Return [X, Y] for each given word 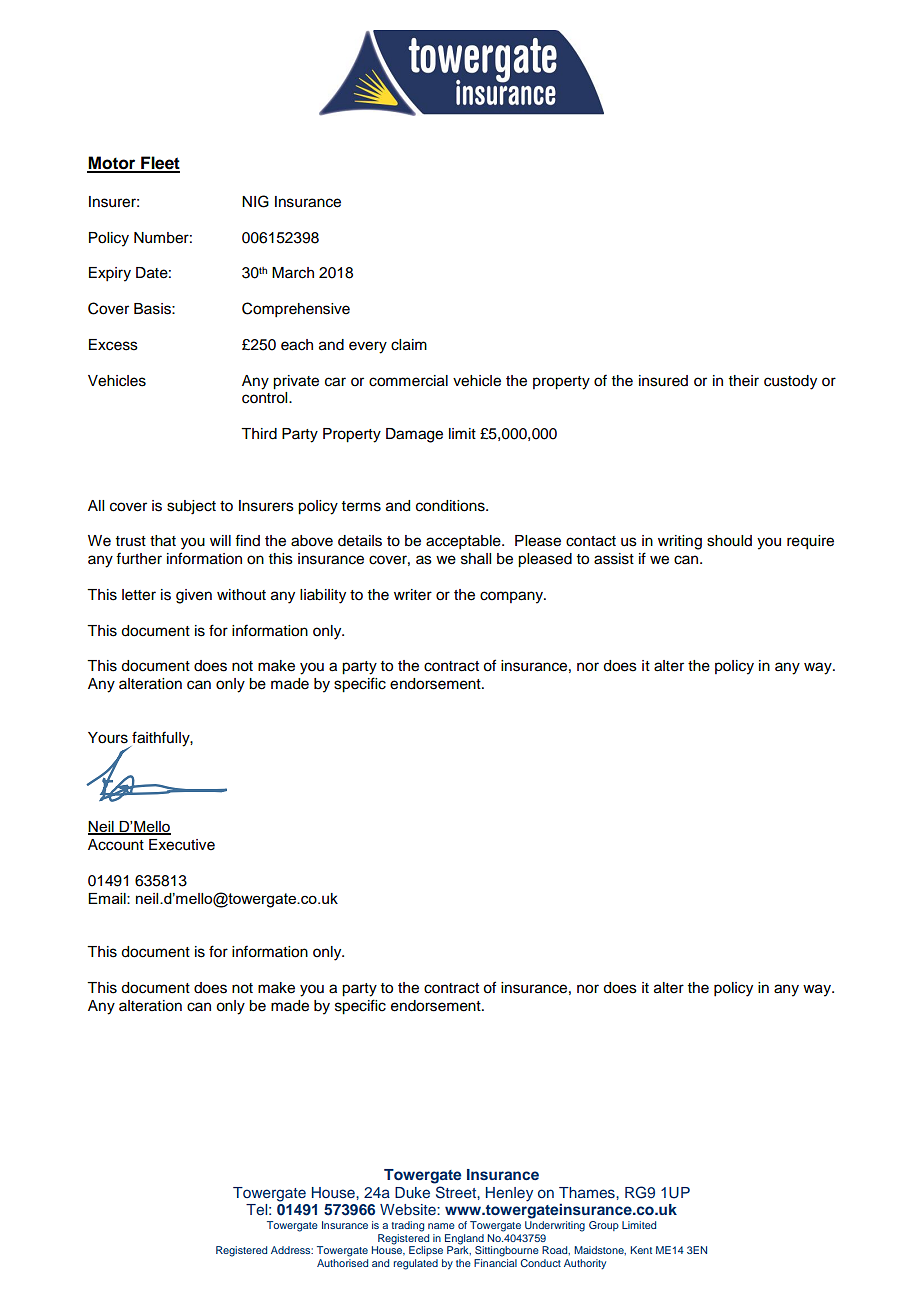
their [744, 381]
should [729, 541]
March [293, 273]
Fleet [159, 164]
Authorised [342, 1261]
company [512, 597]
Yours [108, 738]
